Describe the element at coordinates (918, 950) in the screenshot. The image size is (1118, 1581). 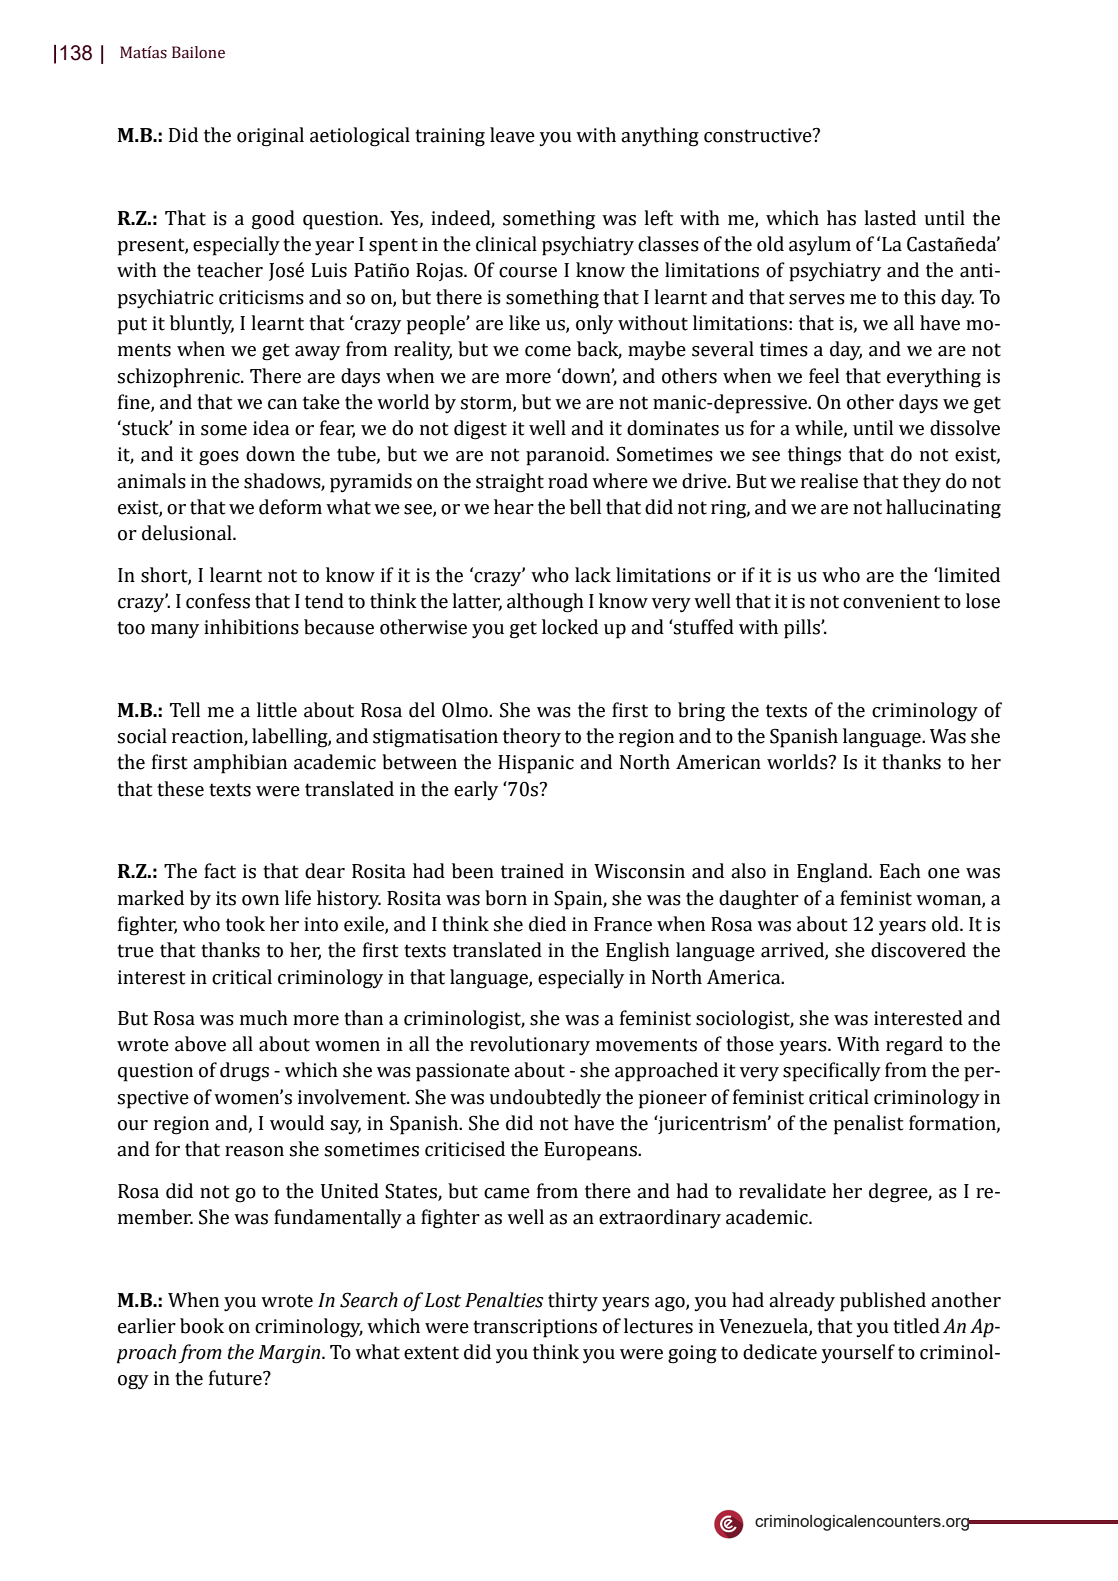
I see `discovered` at that location.
